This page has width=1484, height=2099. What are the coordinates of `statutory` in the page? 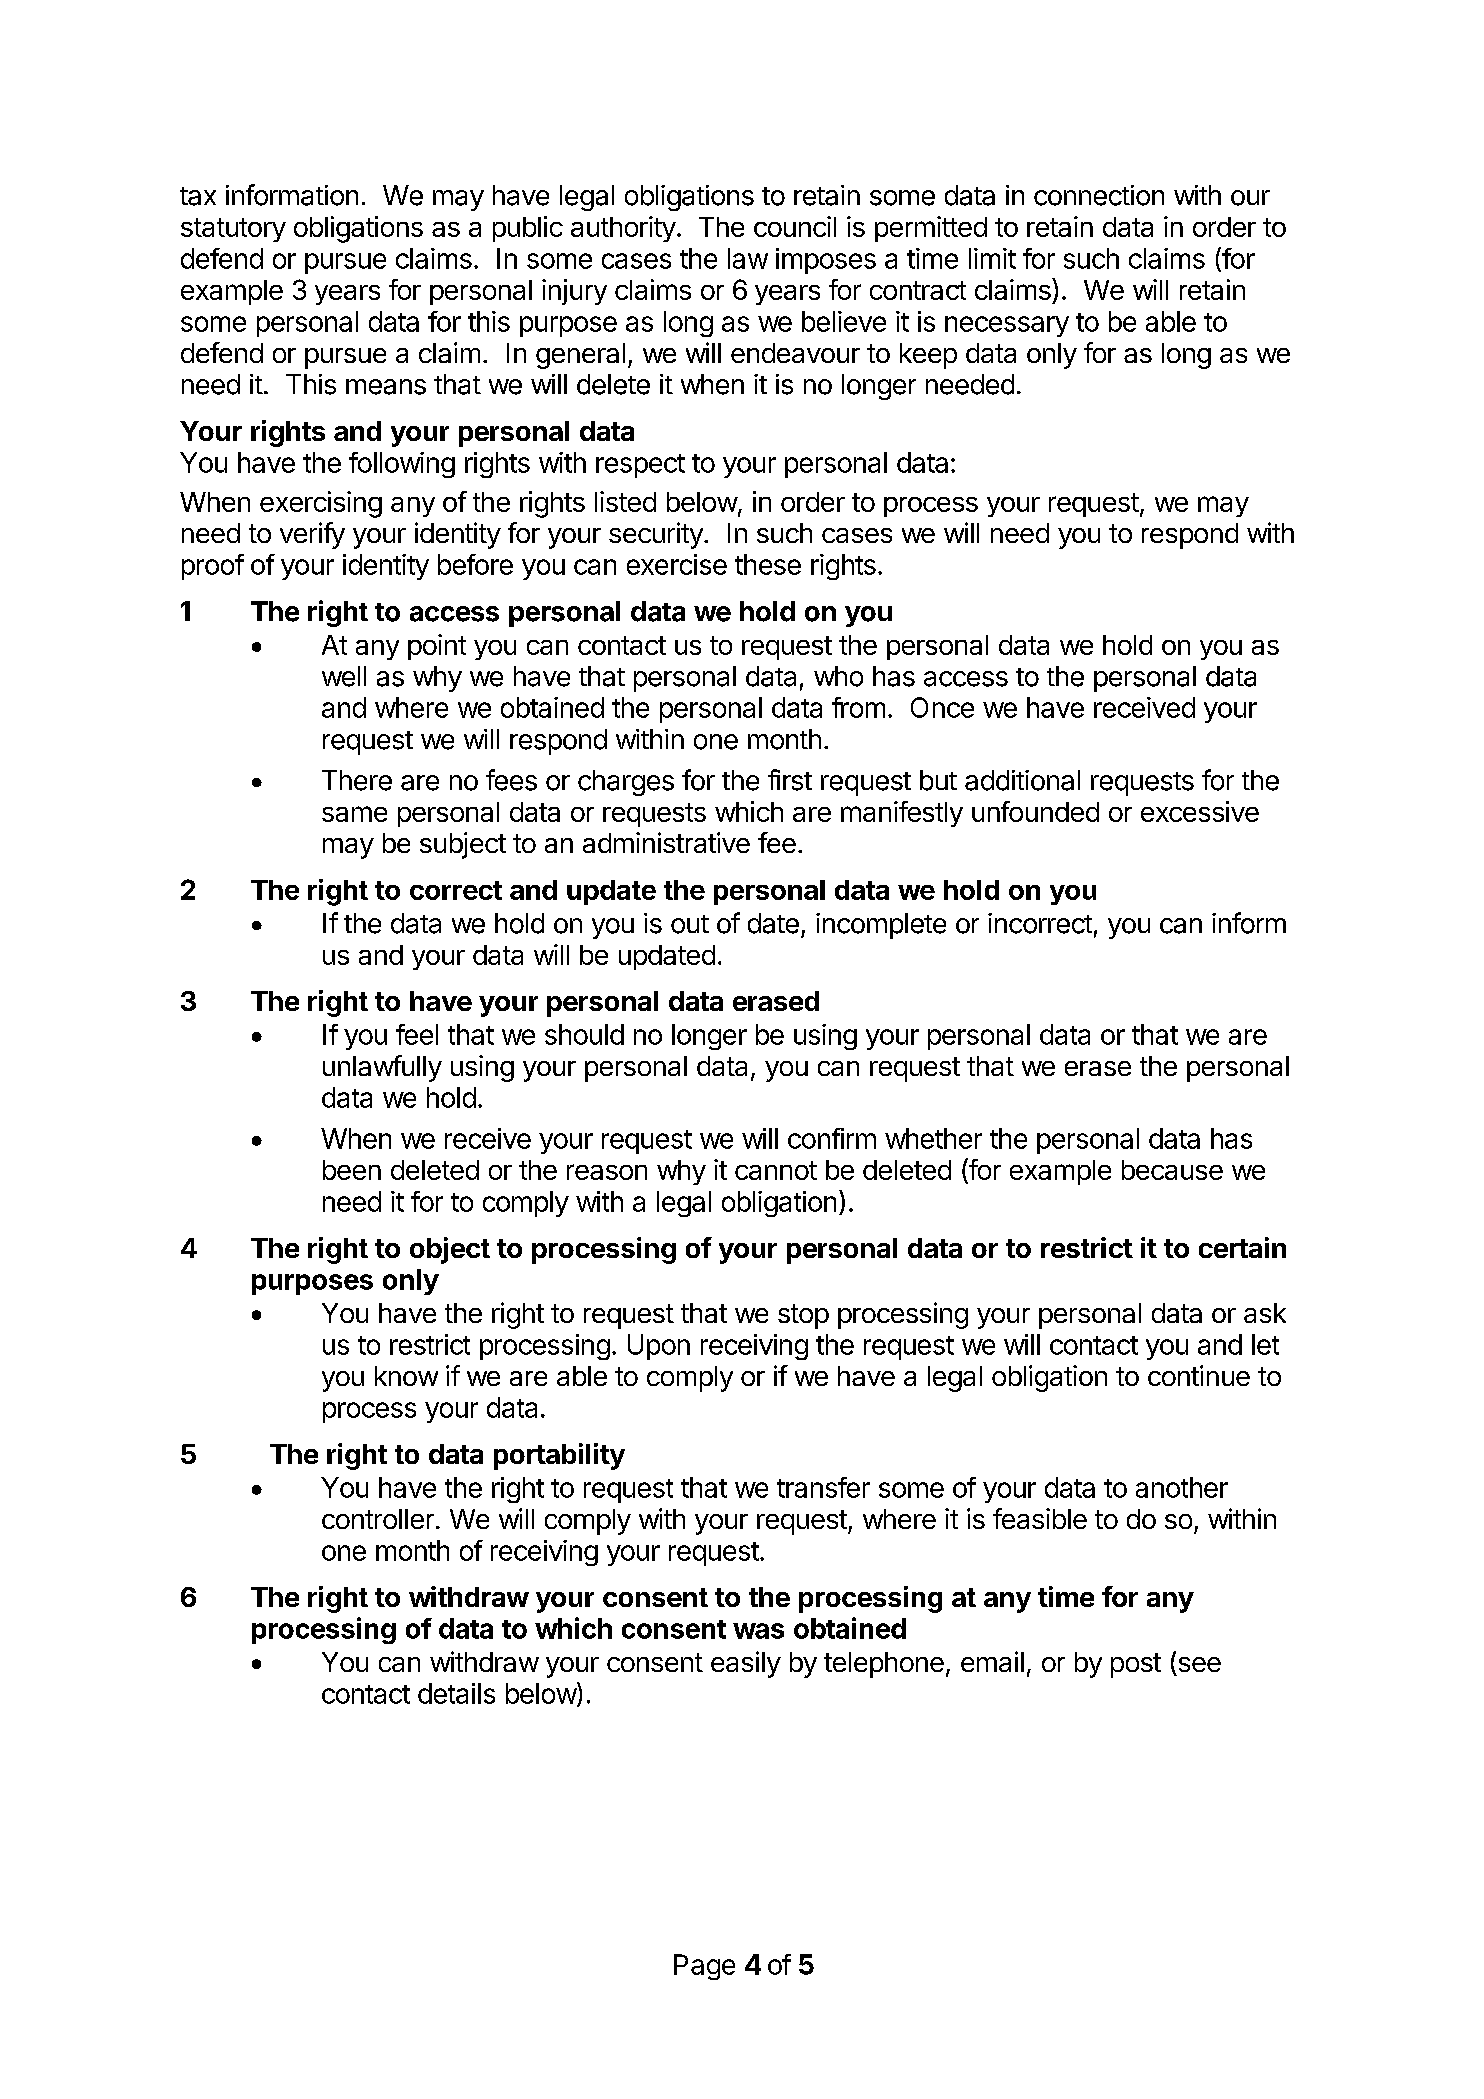 It's located at (233, 230).
